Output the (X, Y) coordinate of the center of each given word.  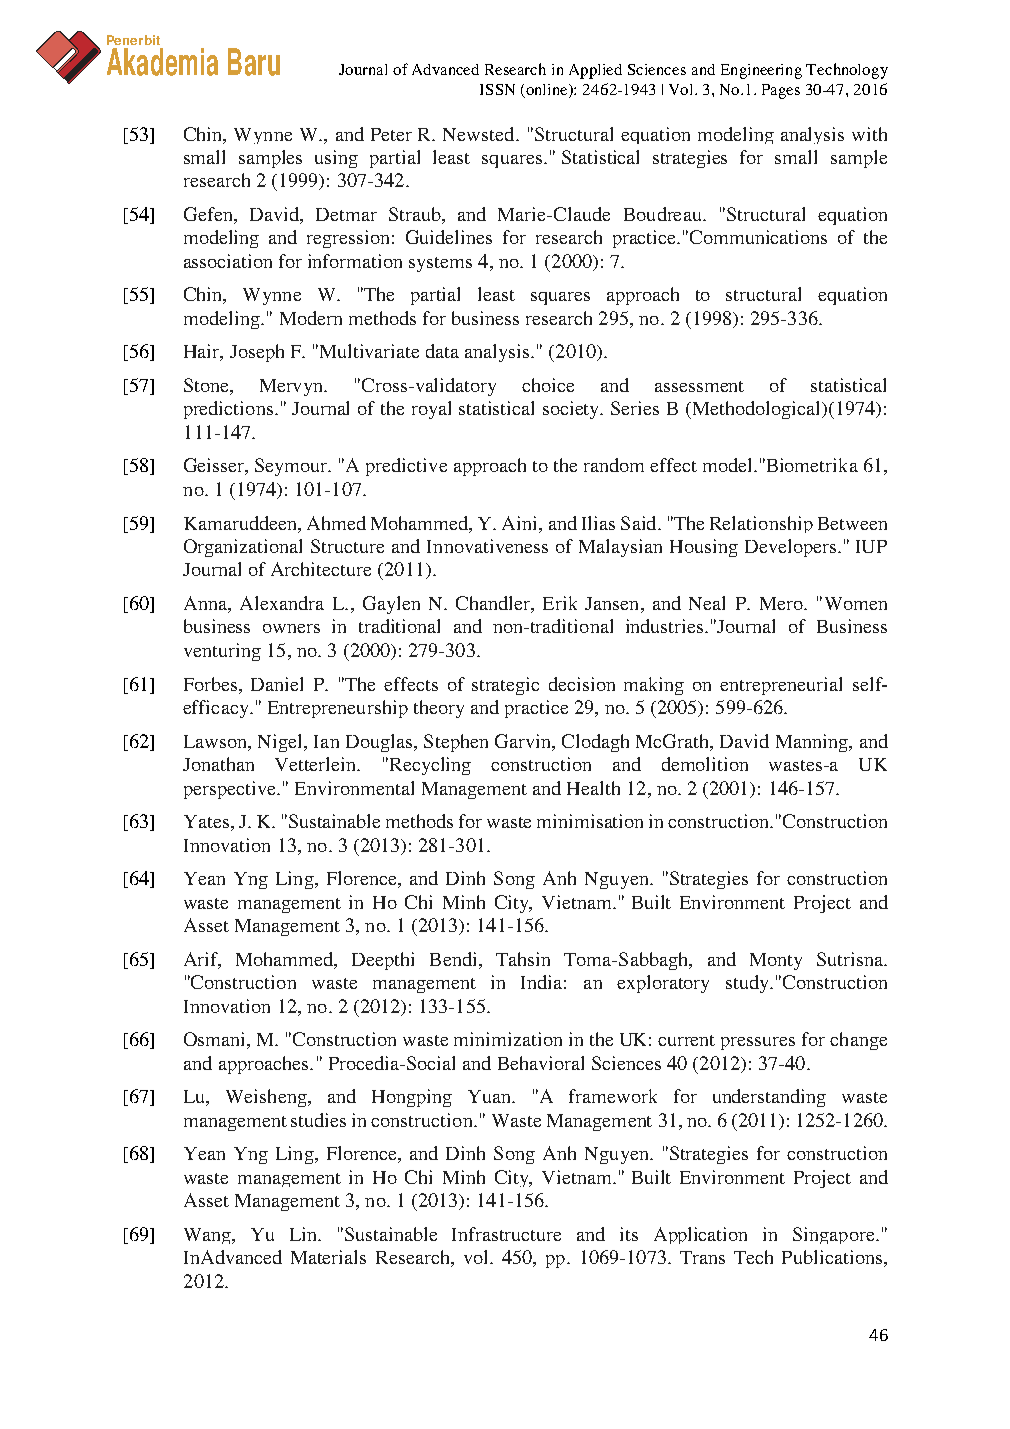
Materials (328, 1257)
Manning (813, 743)
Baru (254, 62)
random (614, 465)
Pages (781, 91)
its (629, 1234)
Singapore (835, 1235)
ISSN (497, 89)
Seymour (293, 467)
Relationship (761, 524)
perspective (231, 790)
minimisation (590, 821)
